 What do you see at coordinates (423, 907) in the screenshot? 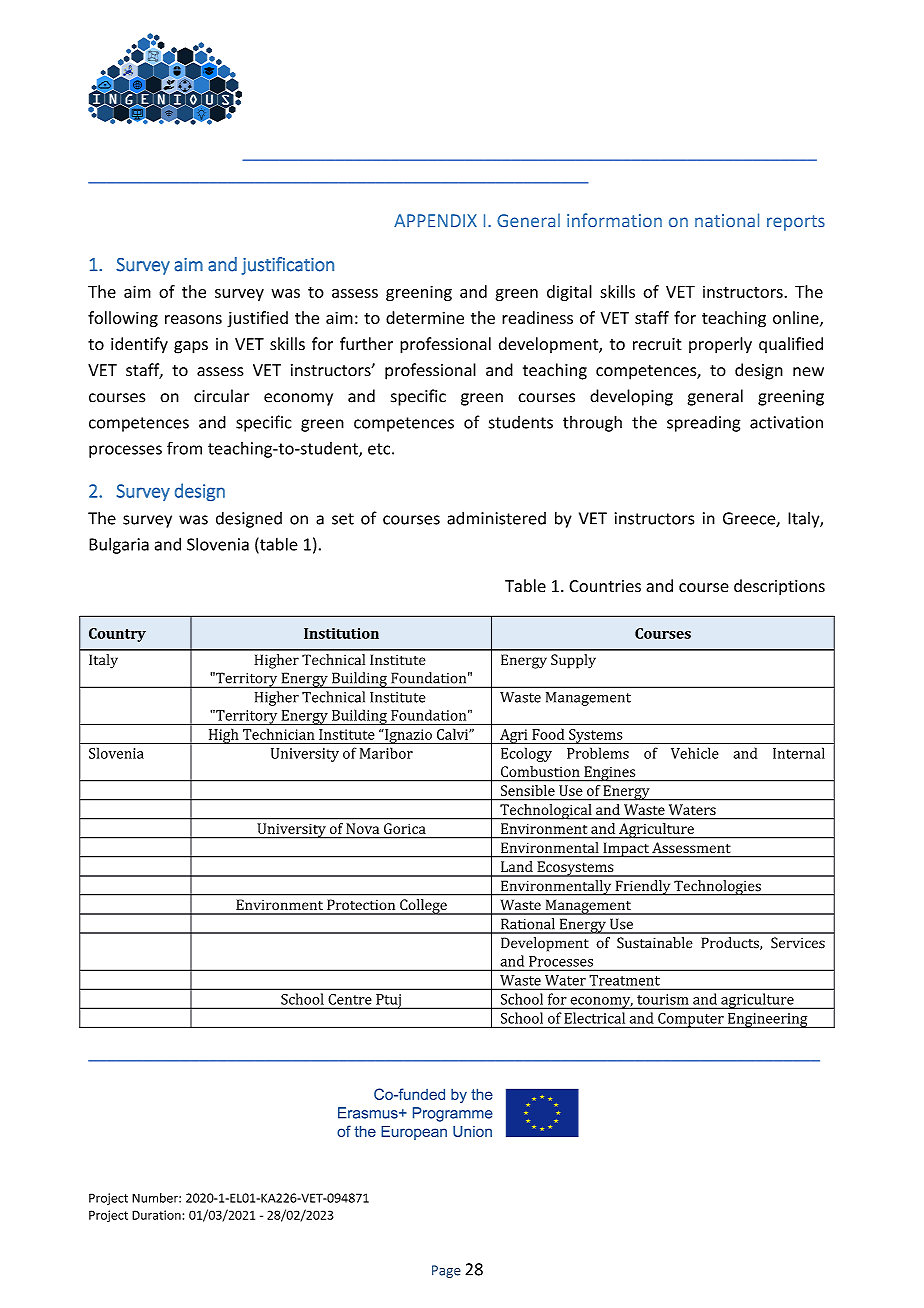
I see `College` at bounding box center [423, 907].
